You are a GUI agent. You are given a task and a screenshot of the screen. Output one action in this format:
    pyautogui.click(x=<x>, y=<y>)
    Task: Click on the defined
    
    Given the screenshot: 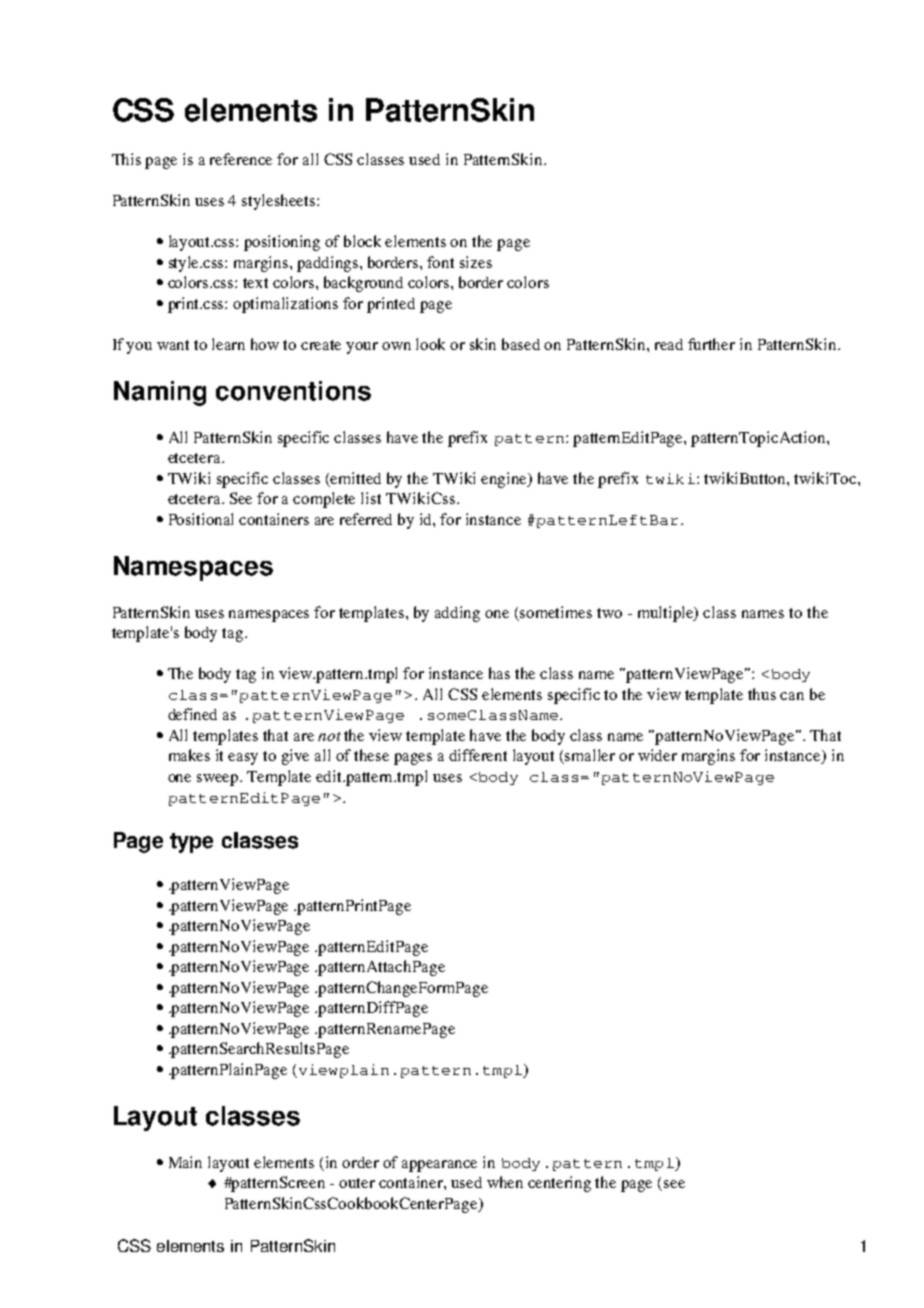 What is the action you would take?
    pyautogui.click(x=192, y=714)
